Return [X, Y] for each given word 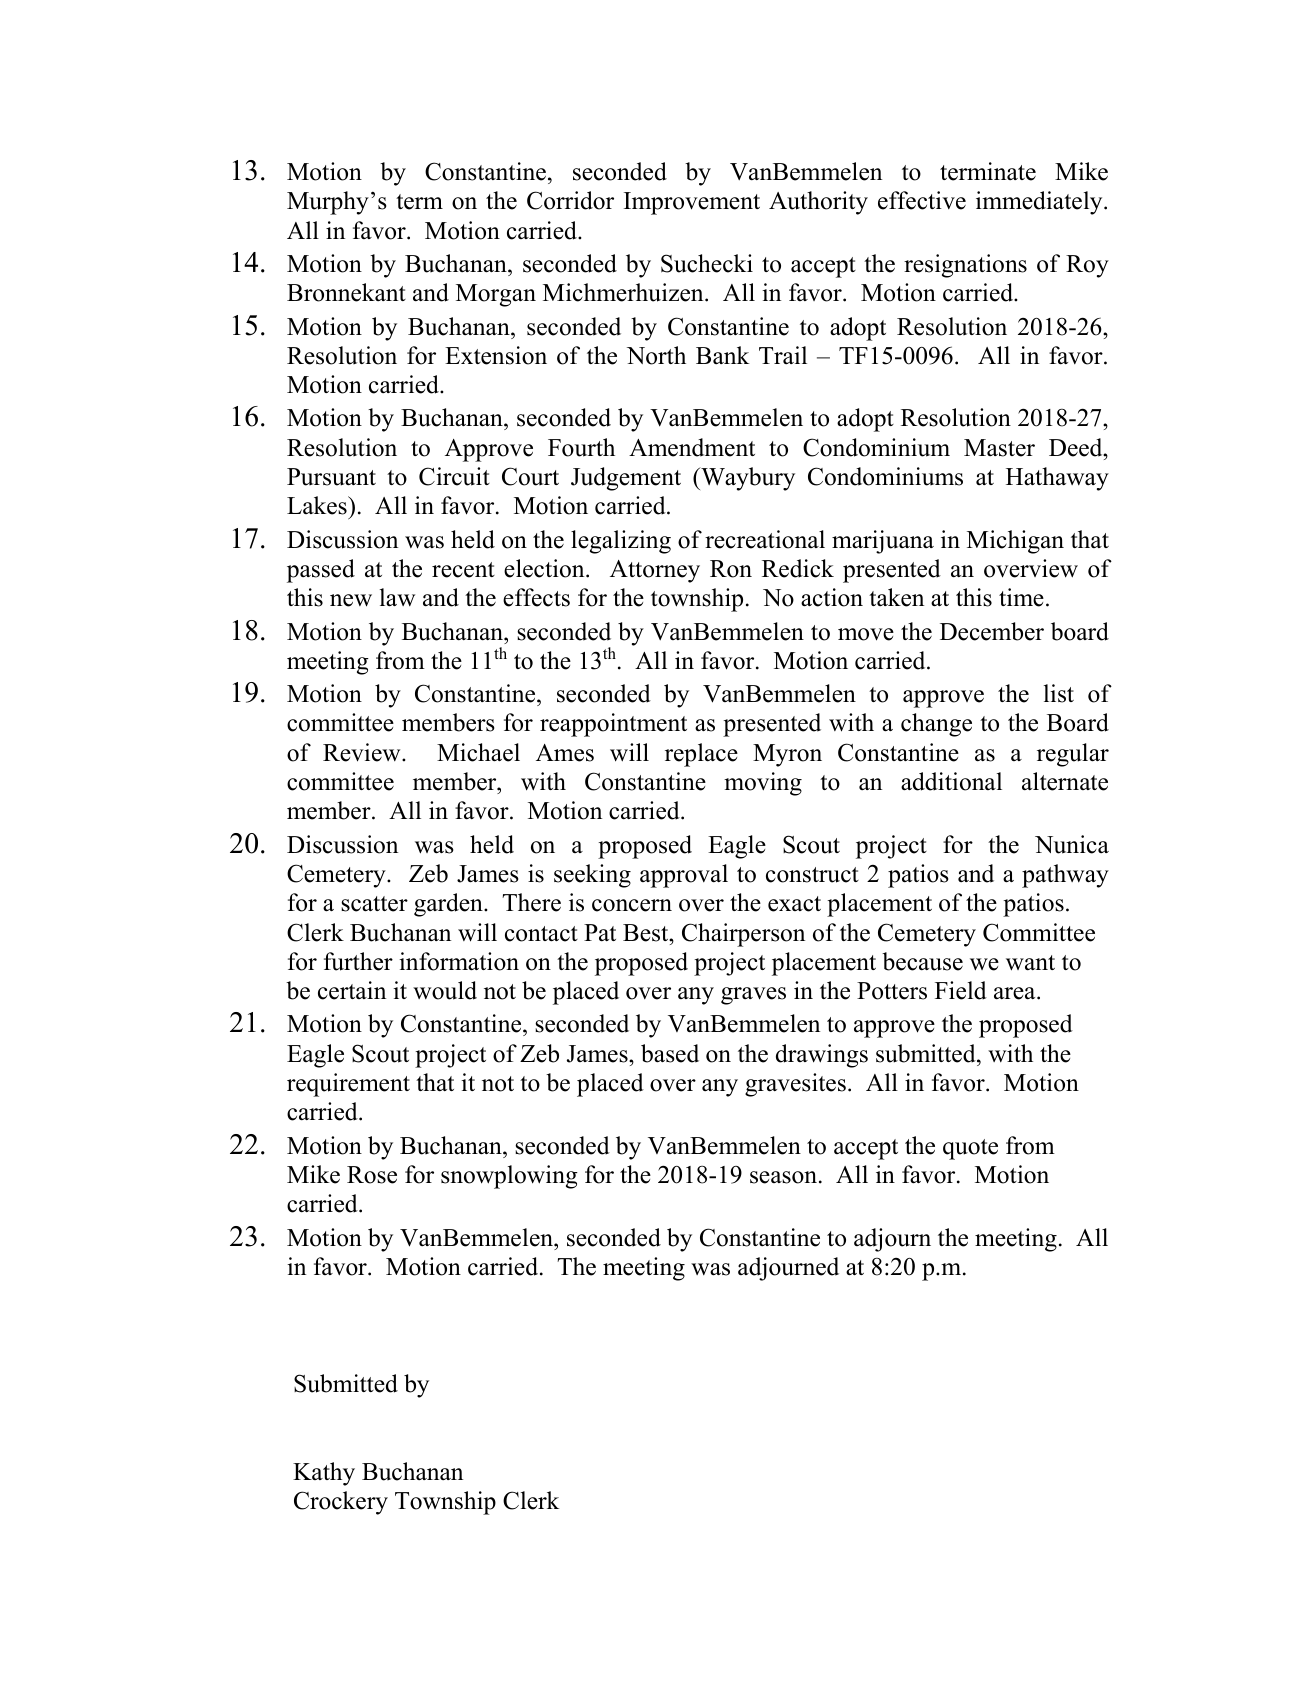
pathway [1065, 876]
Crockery [341, 1503]
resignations [965, 266]
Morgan [496, 295]
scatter [374, 904]
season [783, 1177]
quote [970, 1149]
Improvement [692, 203]
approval [684, 876]
